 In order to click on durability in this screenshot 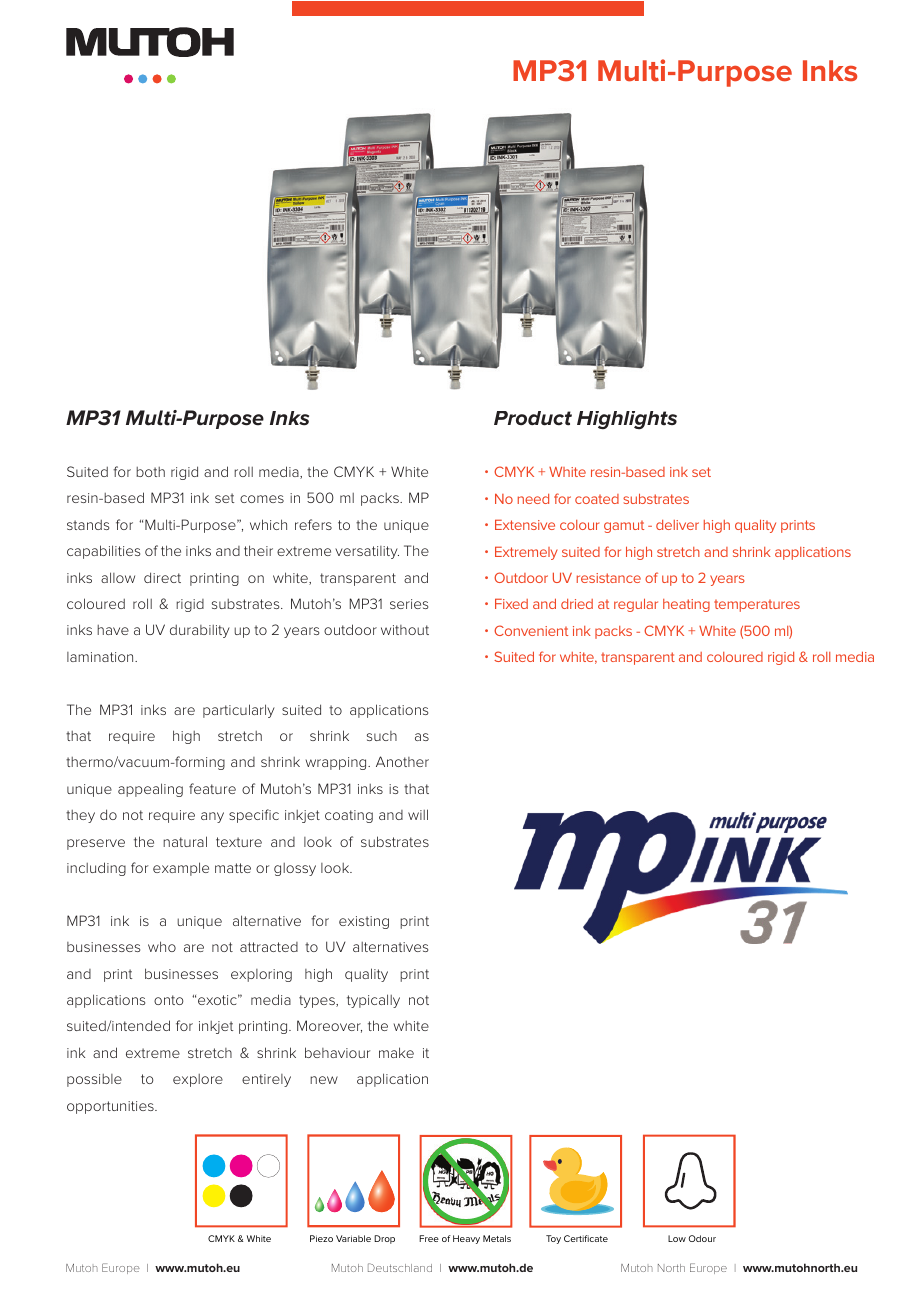, I will do `click(200, 631)`.
